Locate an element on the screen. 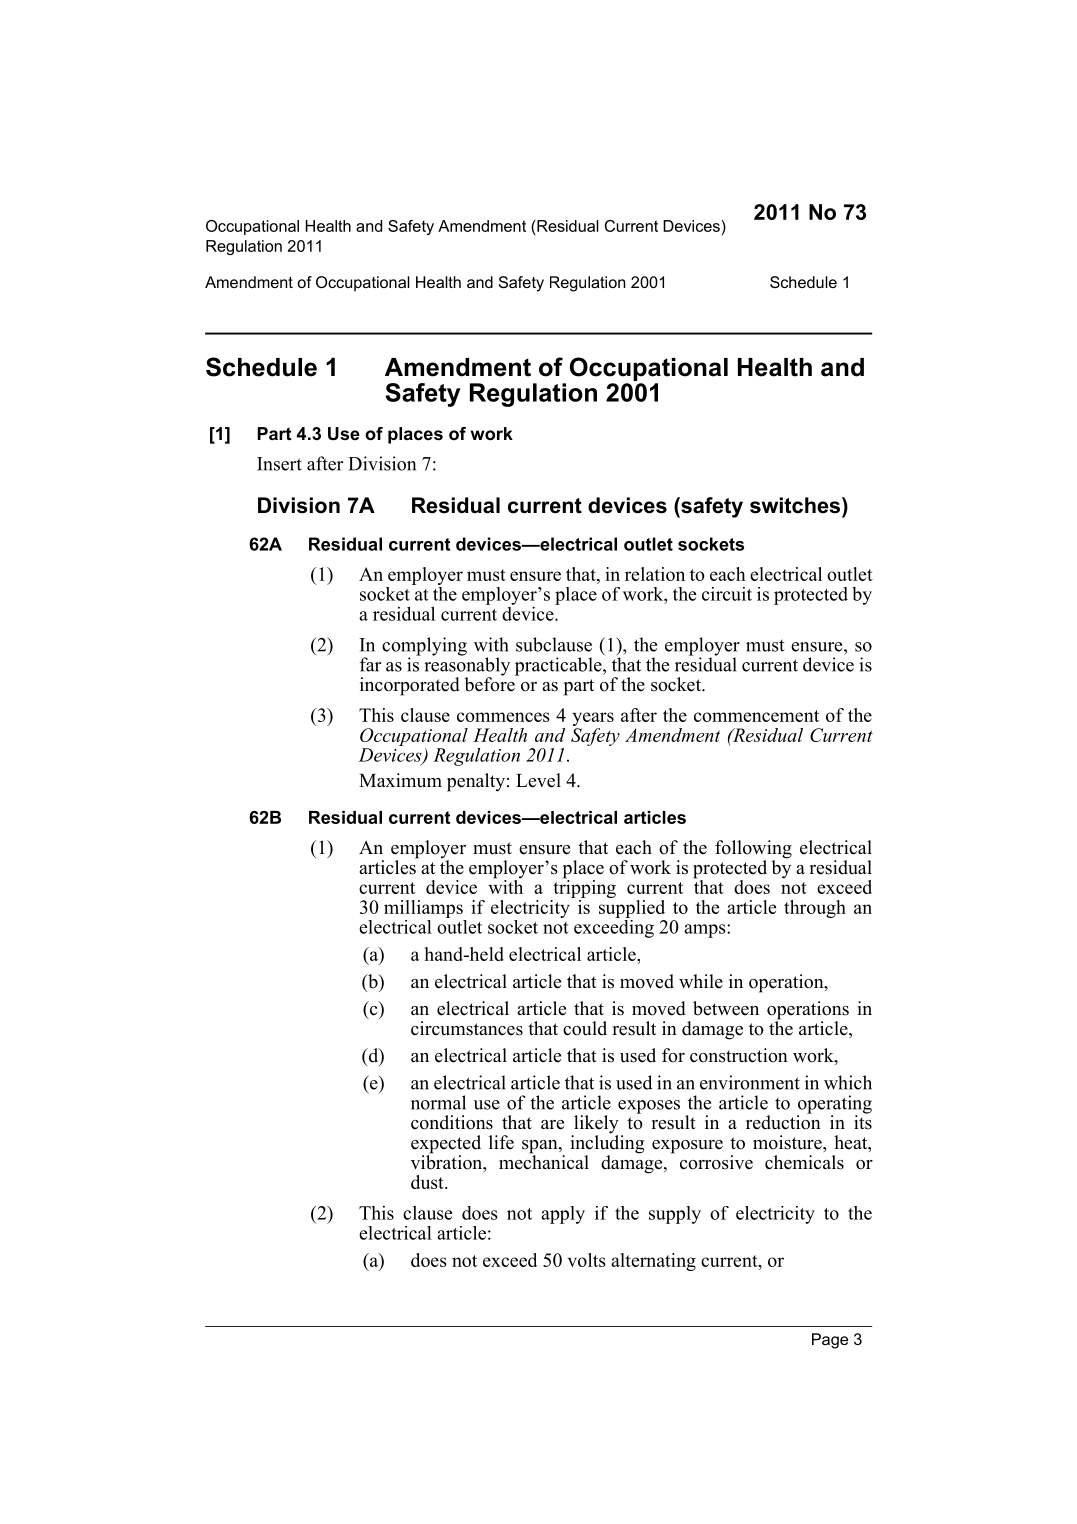 This screenshot has height=1524, width=1077. could is located at coordinates (585, 1028).
